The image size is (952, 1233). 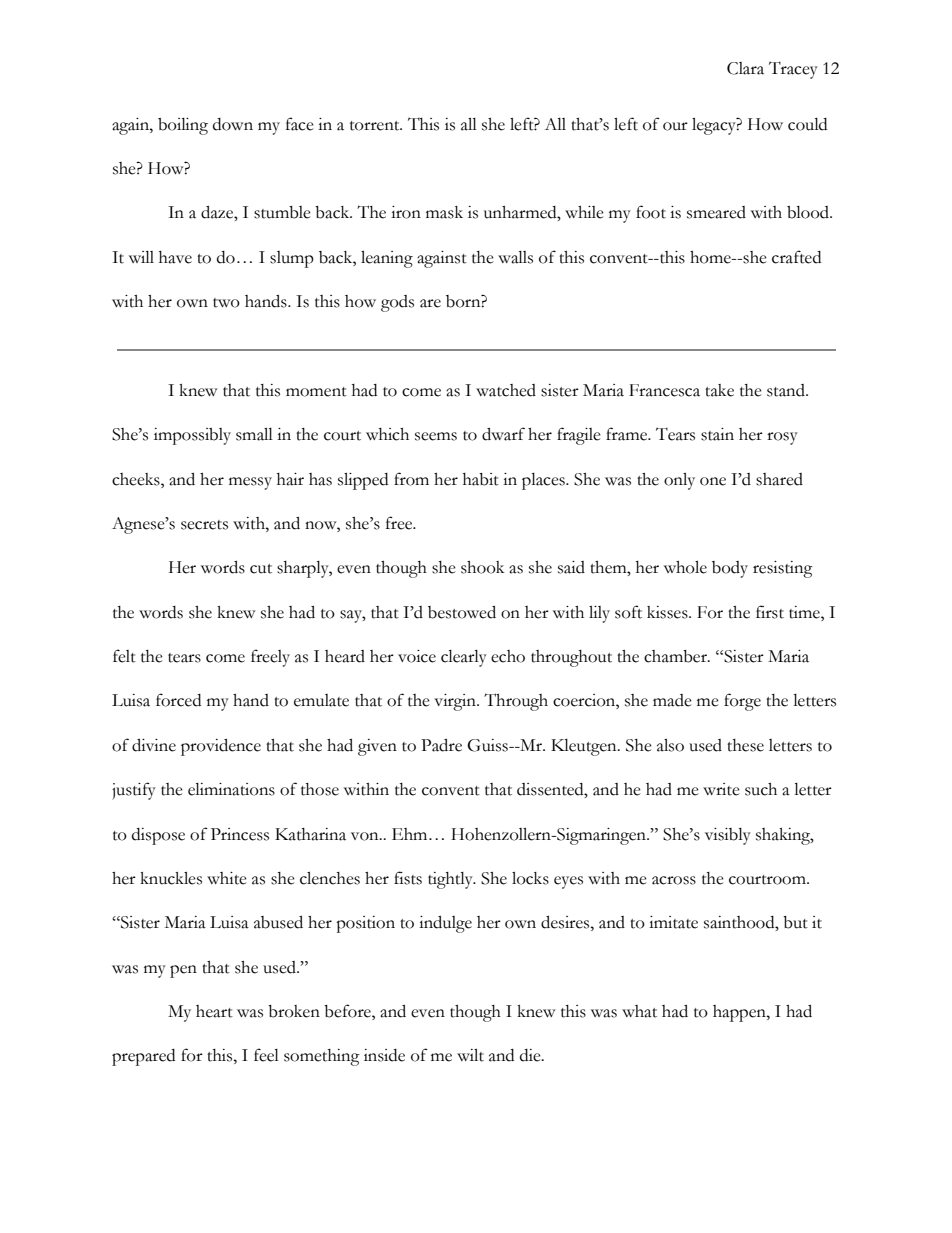 What do you see at coordinates (204, 525) in the page?
I see `secrets` at bounding box center [204, 525].
